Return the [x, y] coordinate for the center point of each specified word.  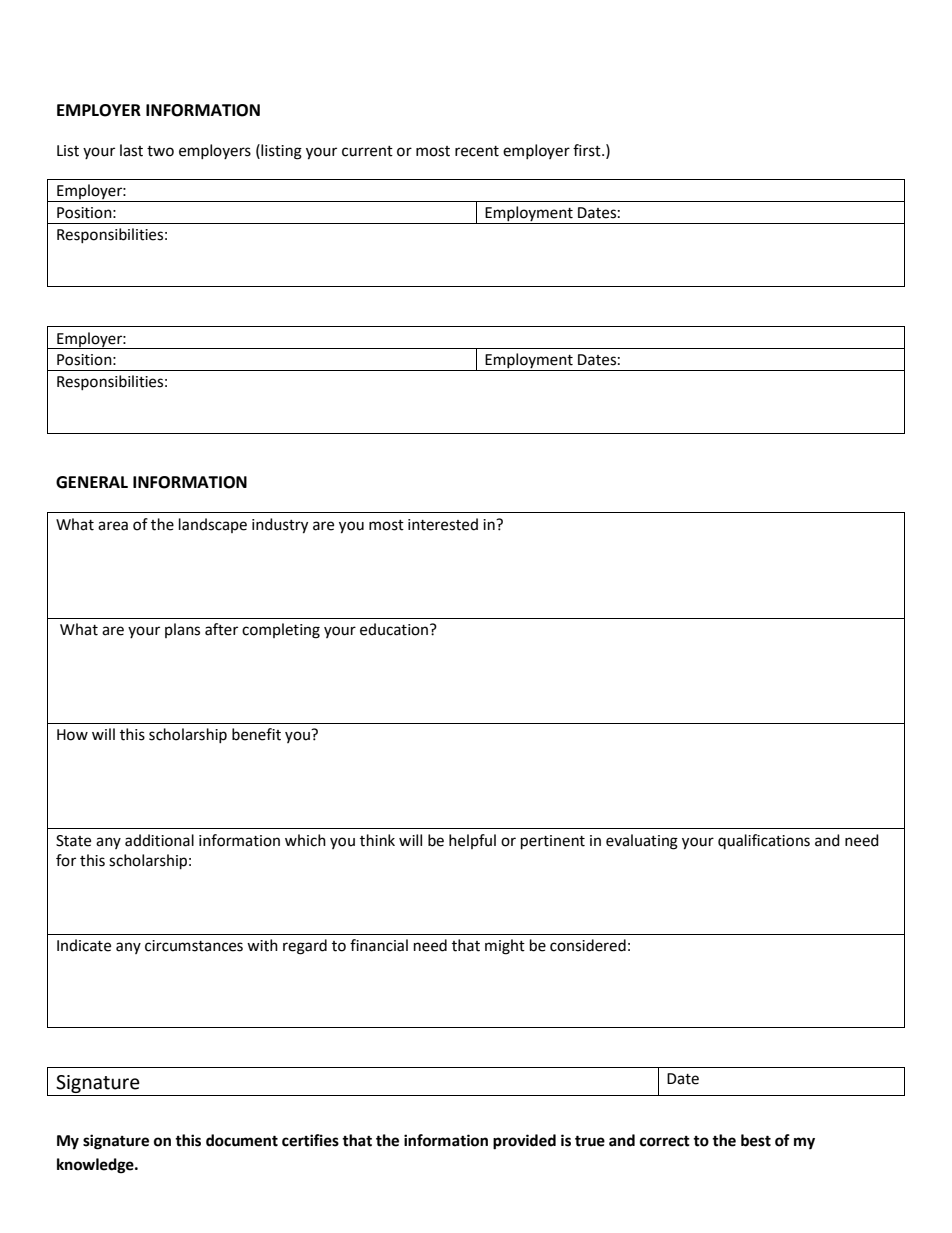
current [367, 151]
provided [524, 1142]
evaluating [642, 842]
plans [182, 630]
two [160, 151]
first [588, 150]
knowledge [96, 1166]
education [395, 629]
